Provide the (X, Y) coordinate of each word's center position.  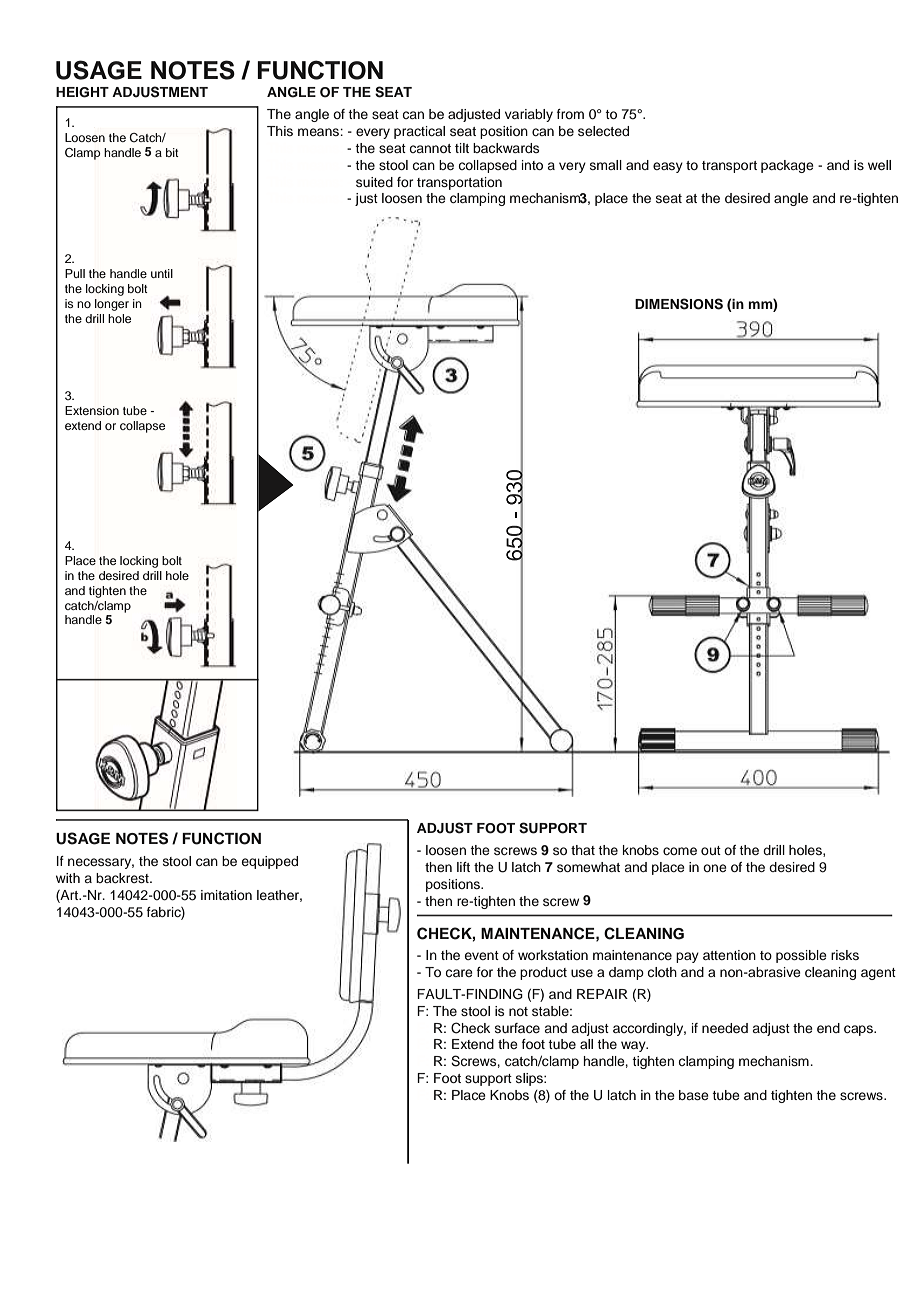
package (787, 166)
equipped (269, 862)
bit (172, 152)
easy (668, 167)
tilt (462, 148)
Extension (92, 410)
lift (463, 867)
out (711, 850)
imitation (226, 895)
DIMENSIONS (679, 304)
